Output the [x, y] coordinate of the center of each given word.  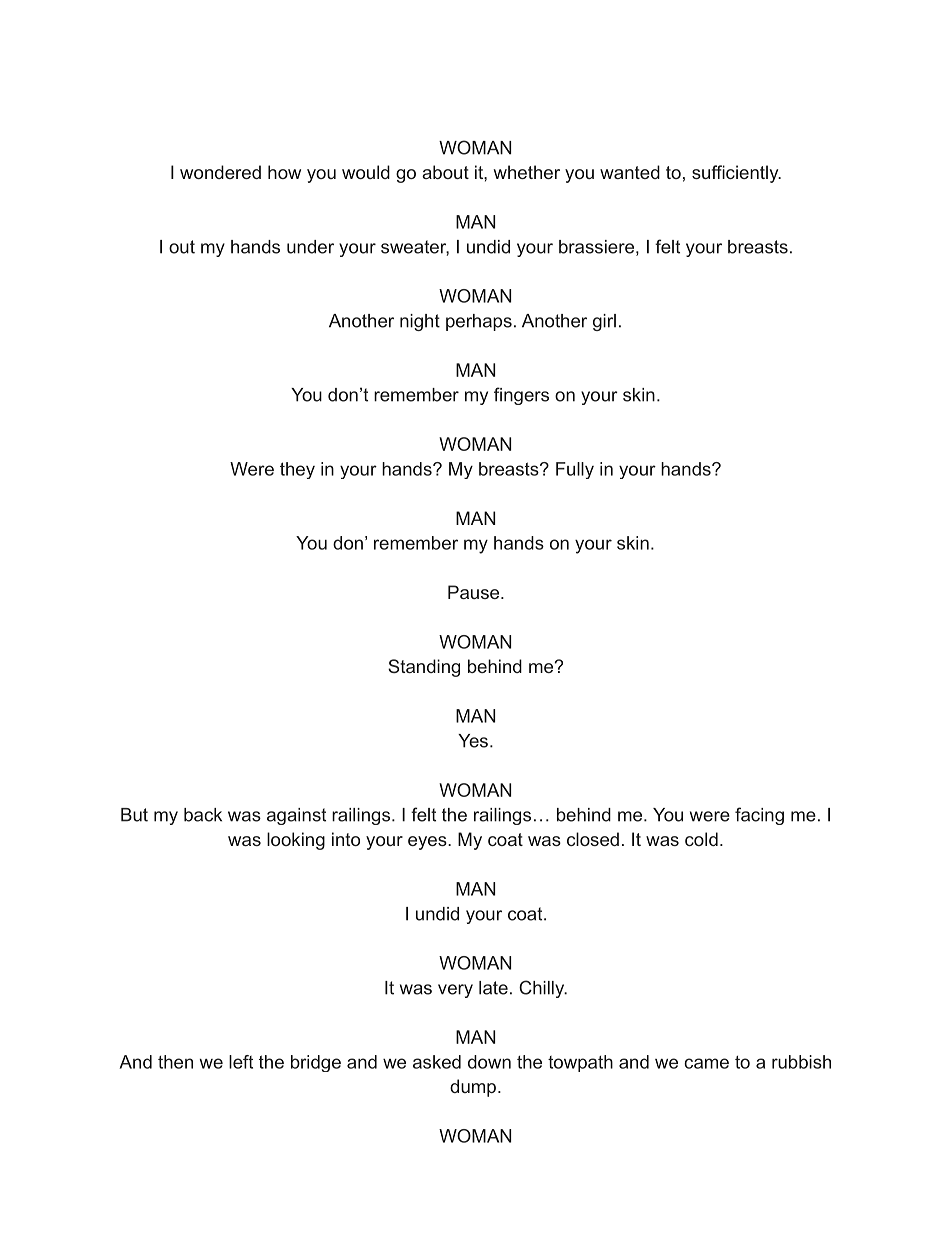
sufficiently [736, 174]
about [445, 172]
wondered [220, 172]
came [706, 1063]
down [489, 1062]
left [241, 1062]
